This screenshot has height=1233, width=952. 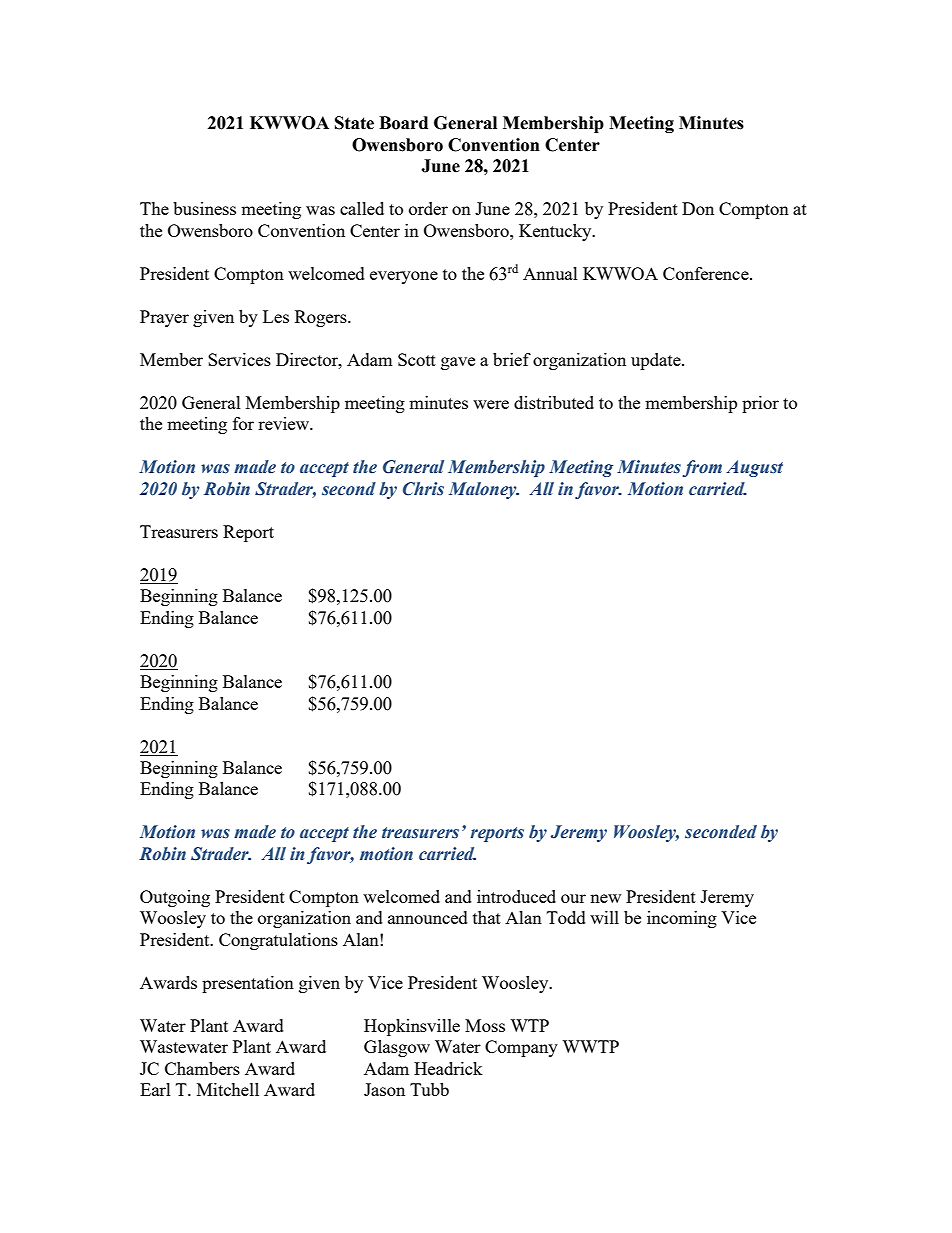 What do you see at coordinates (698, 208) in the screenshot?
I see `Don` at bounding box center [698, 208].
